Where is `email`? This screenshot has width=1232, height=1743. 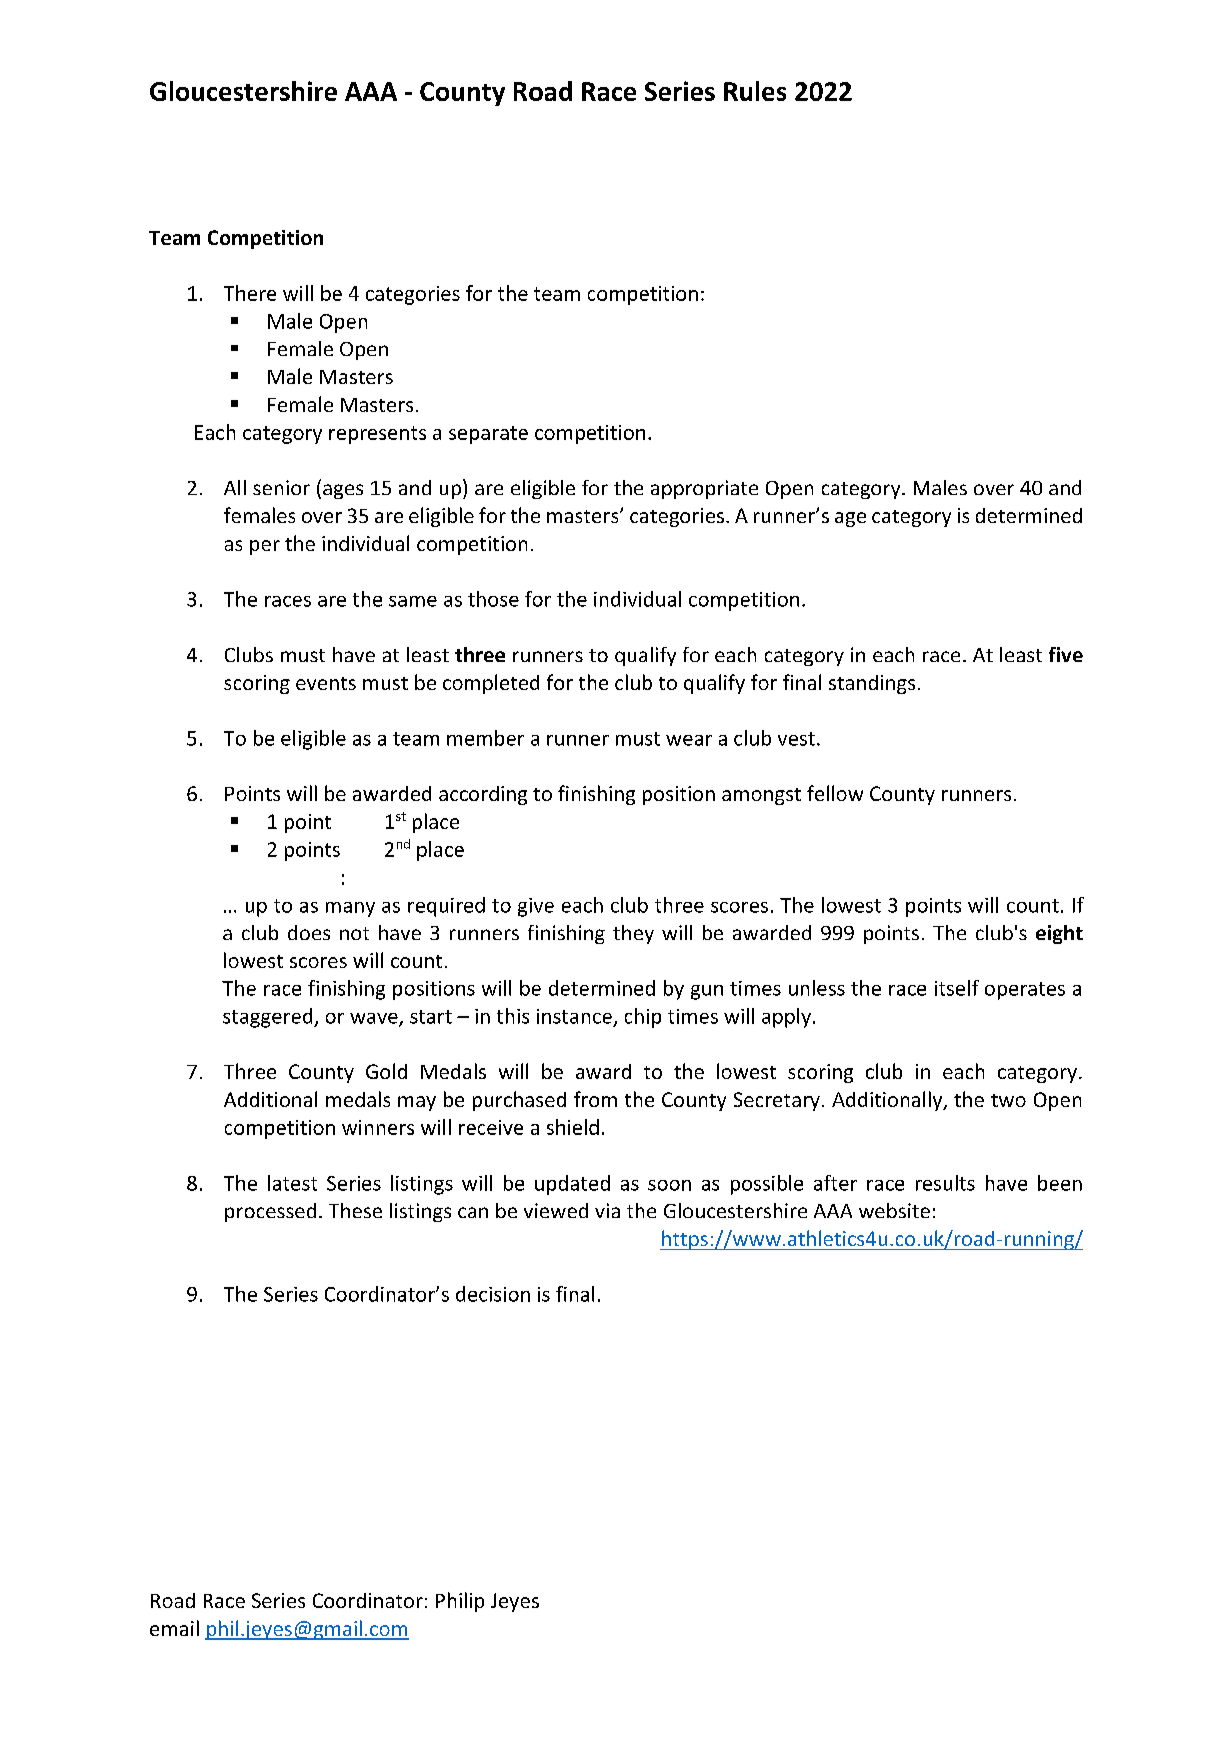
email is located at coordinates (174, 1628).
